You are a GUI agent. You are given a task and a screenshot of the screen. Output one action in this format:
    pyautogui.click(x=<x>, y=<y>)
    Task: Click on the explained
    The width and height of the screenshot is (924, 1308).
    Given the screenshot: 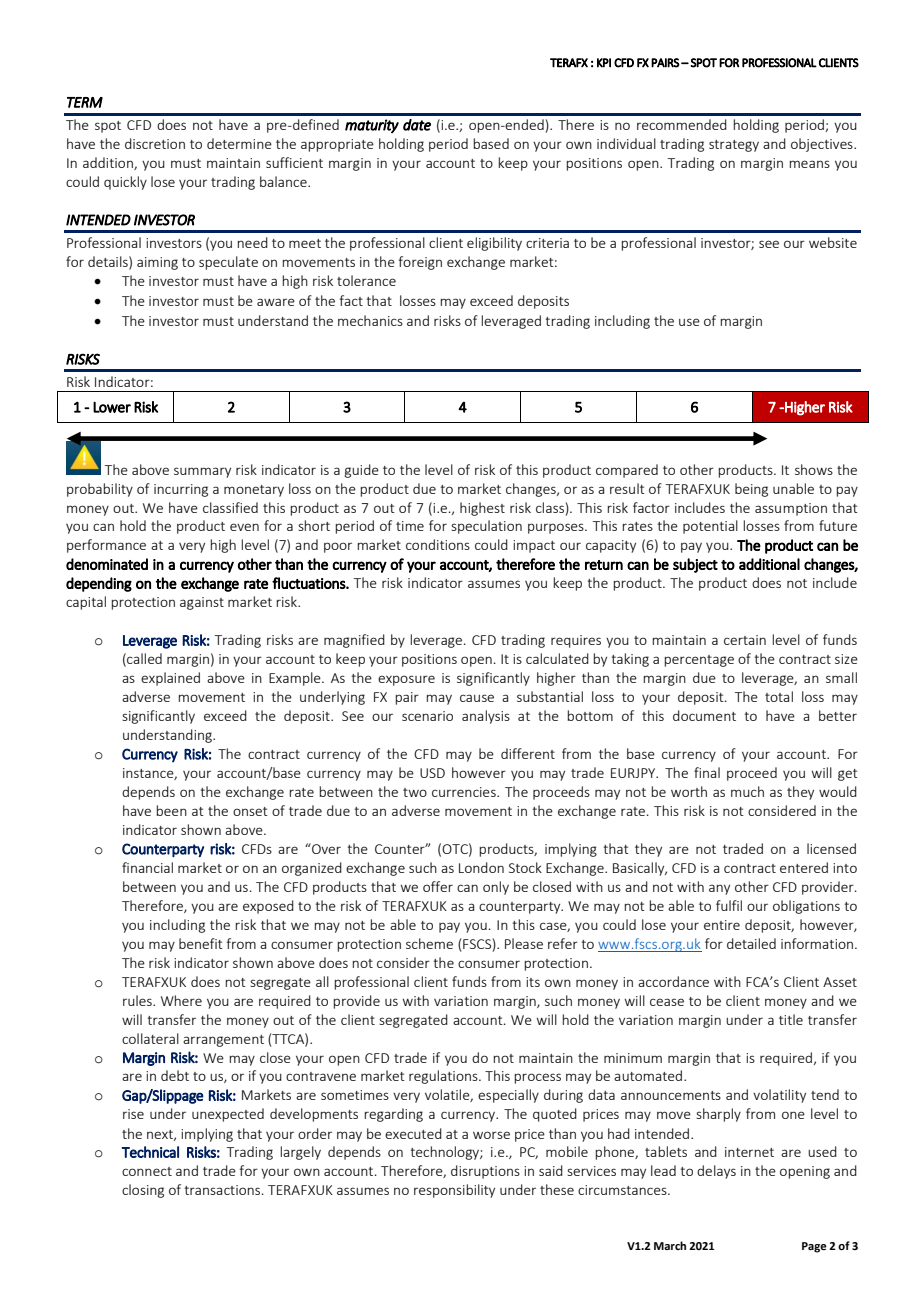 What is the action you would take?
    pyautogui.click(x=170, y=679)
